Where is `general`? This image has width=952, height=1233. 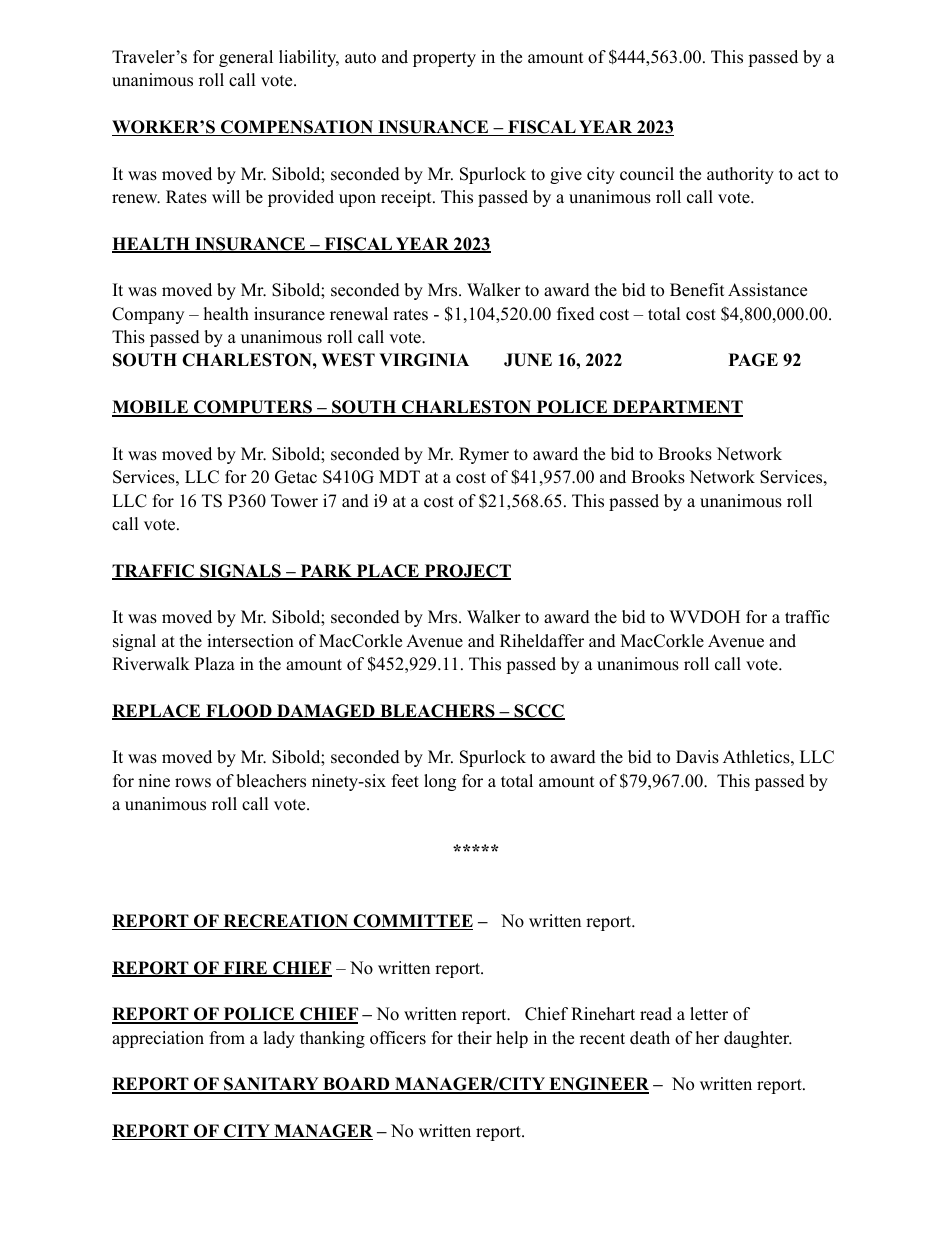
general is located at coordinates (246, 58).
